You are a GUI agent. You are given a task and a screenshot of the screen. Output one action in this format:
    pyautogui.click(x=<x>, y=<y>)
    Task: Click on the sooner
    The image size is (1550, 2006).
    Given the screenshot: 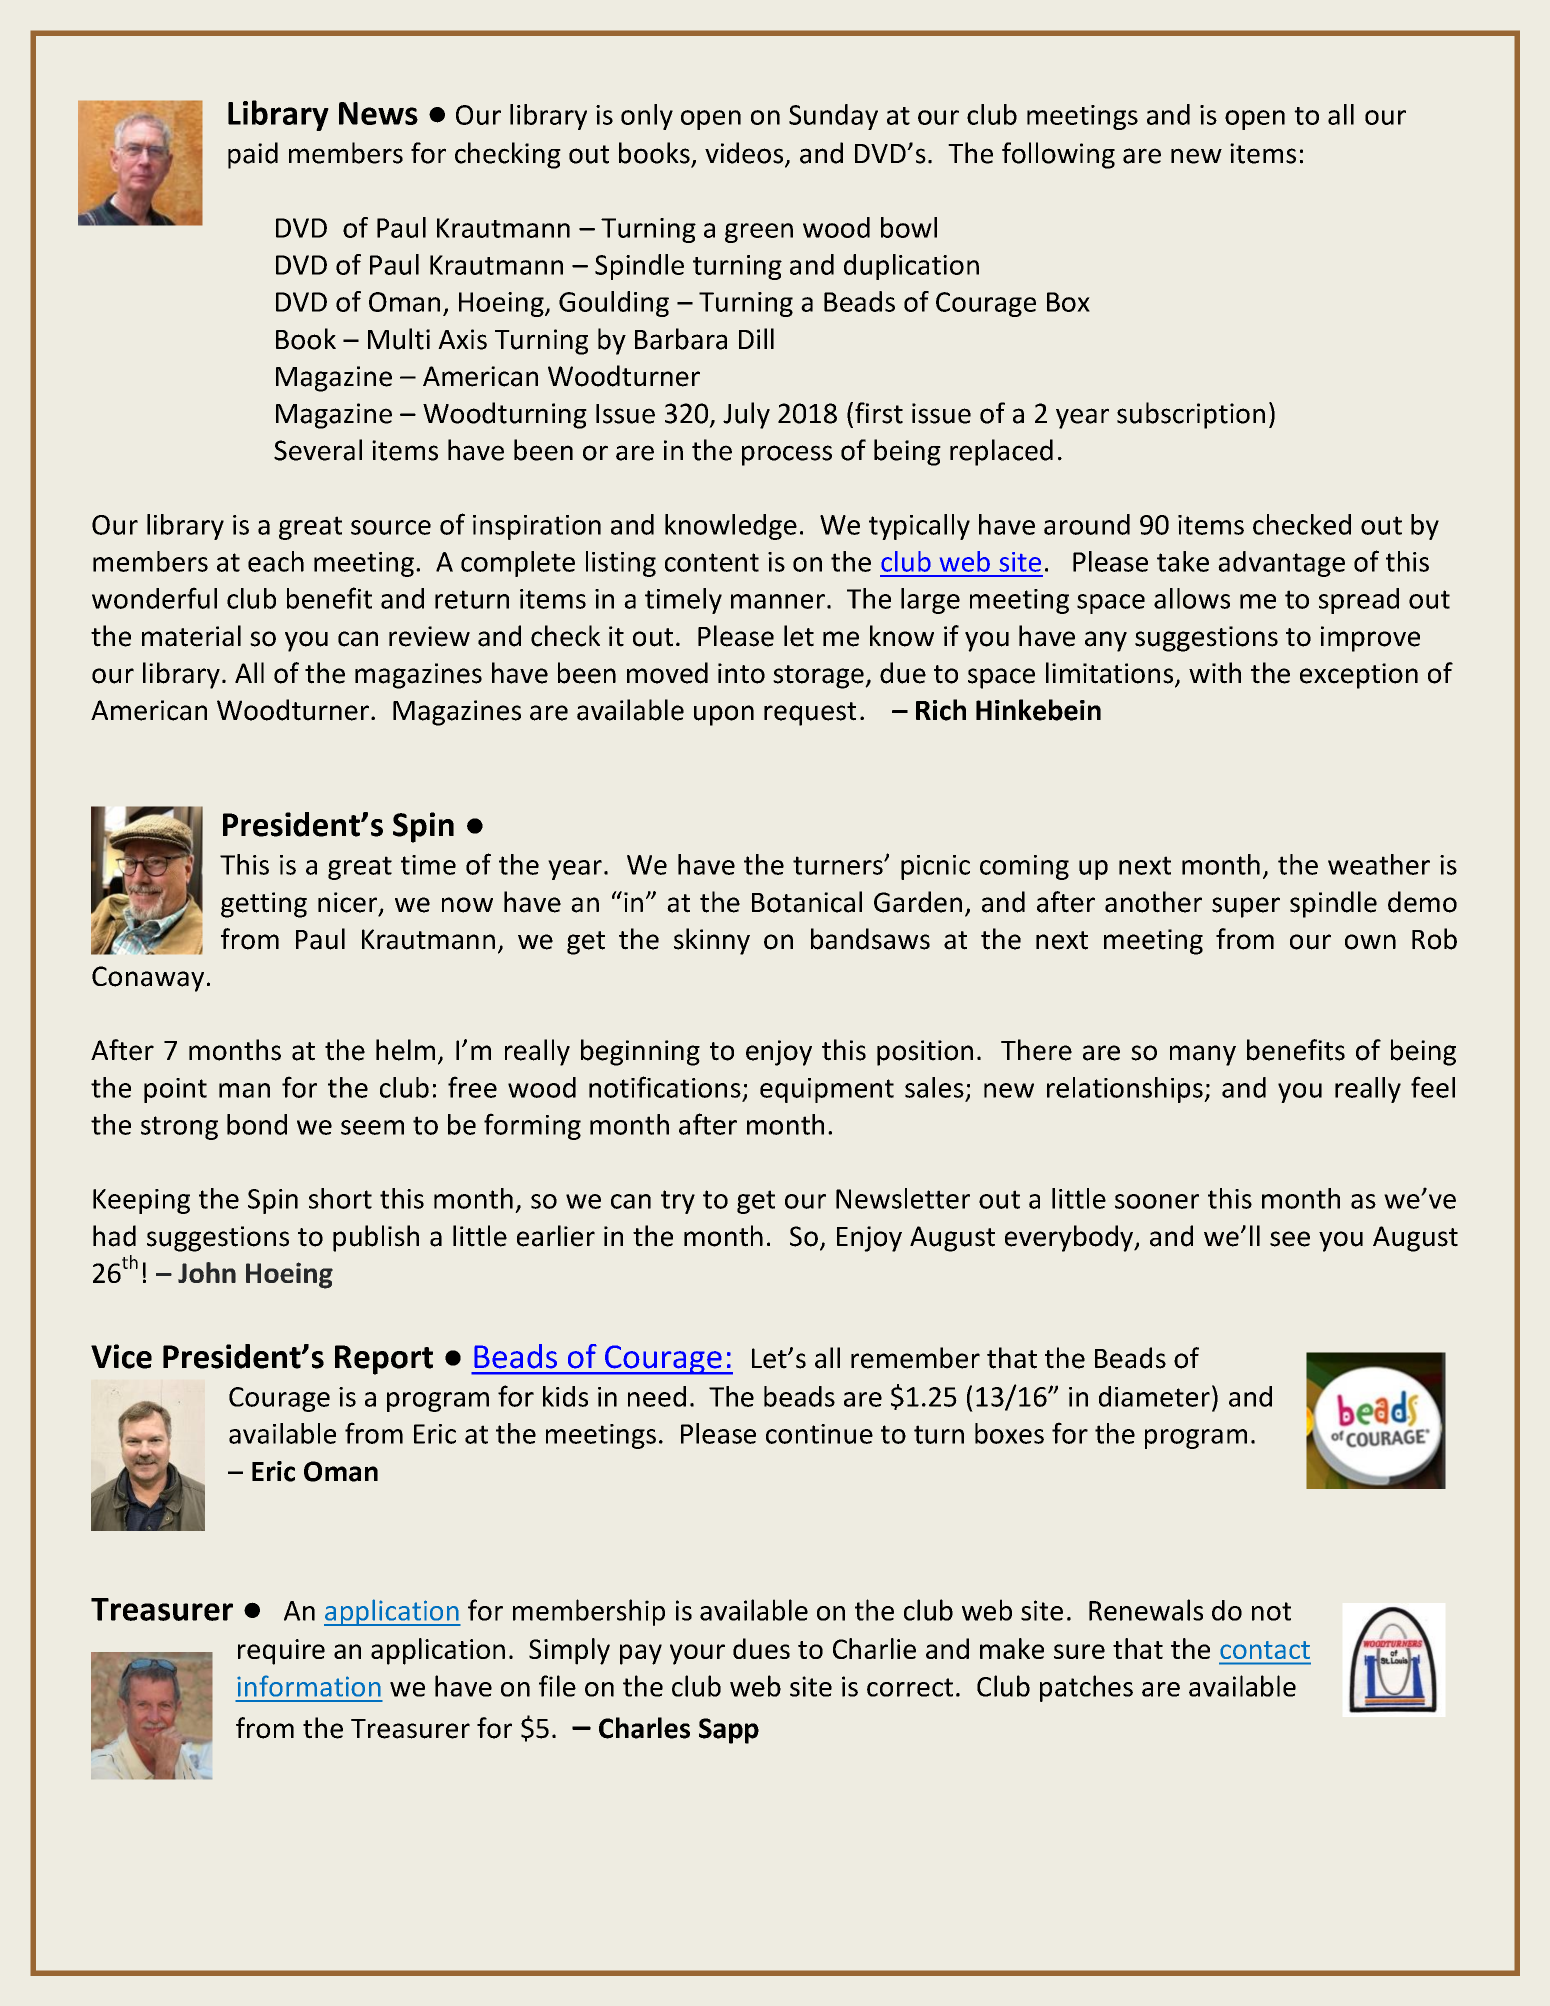 What is the action you would take?
    pyautogui.click(x=1157, y=1201)
